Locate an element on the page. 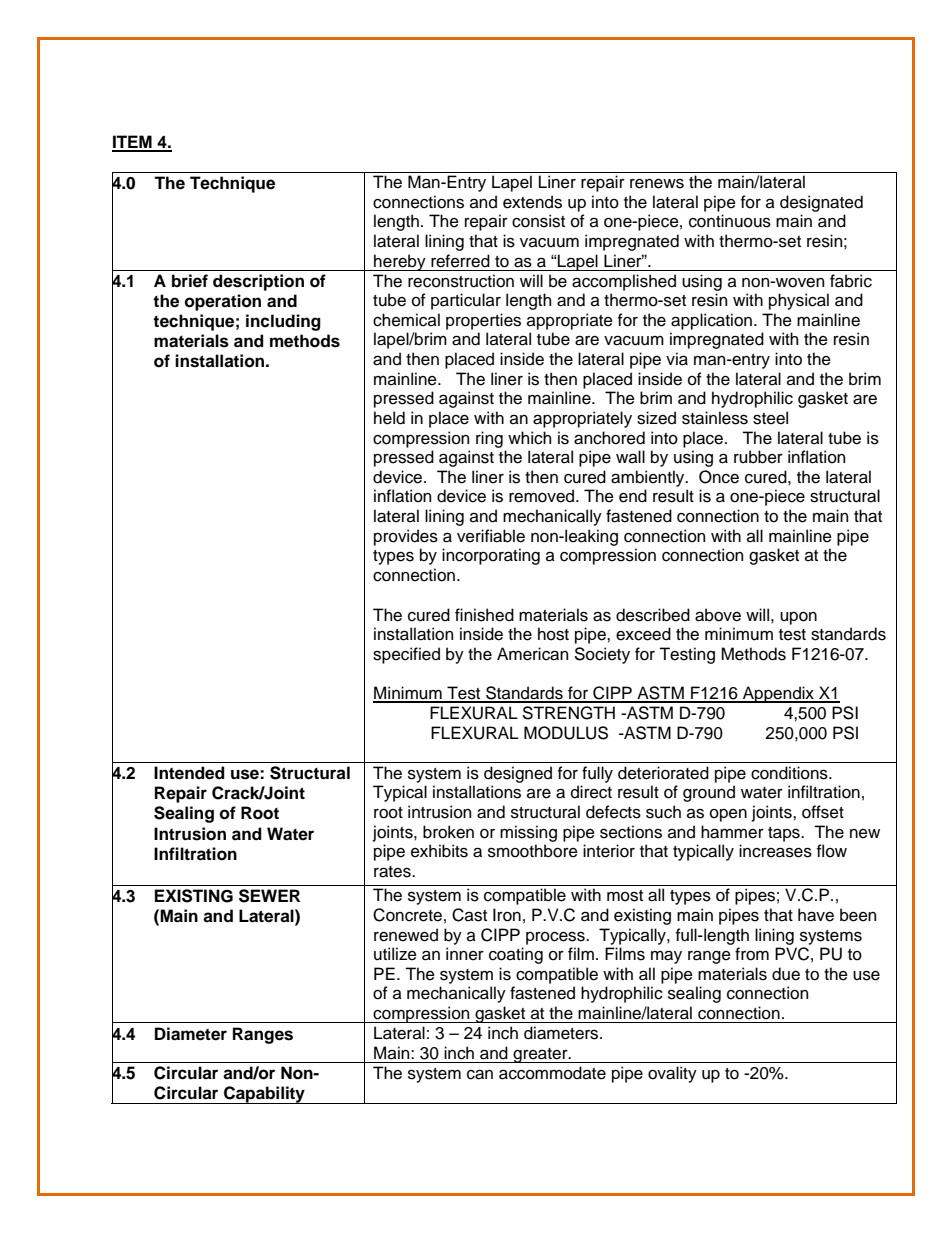 Image resolution: width=952 pixels, height=1233 pixels. ITEM is located at coordinates (133, 143).
